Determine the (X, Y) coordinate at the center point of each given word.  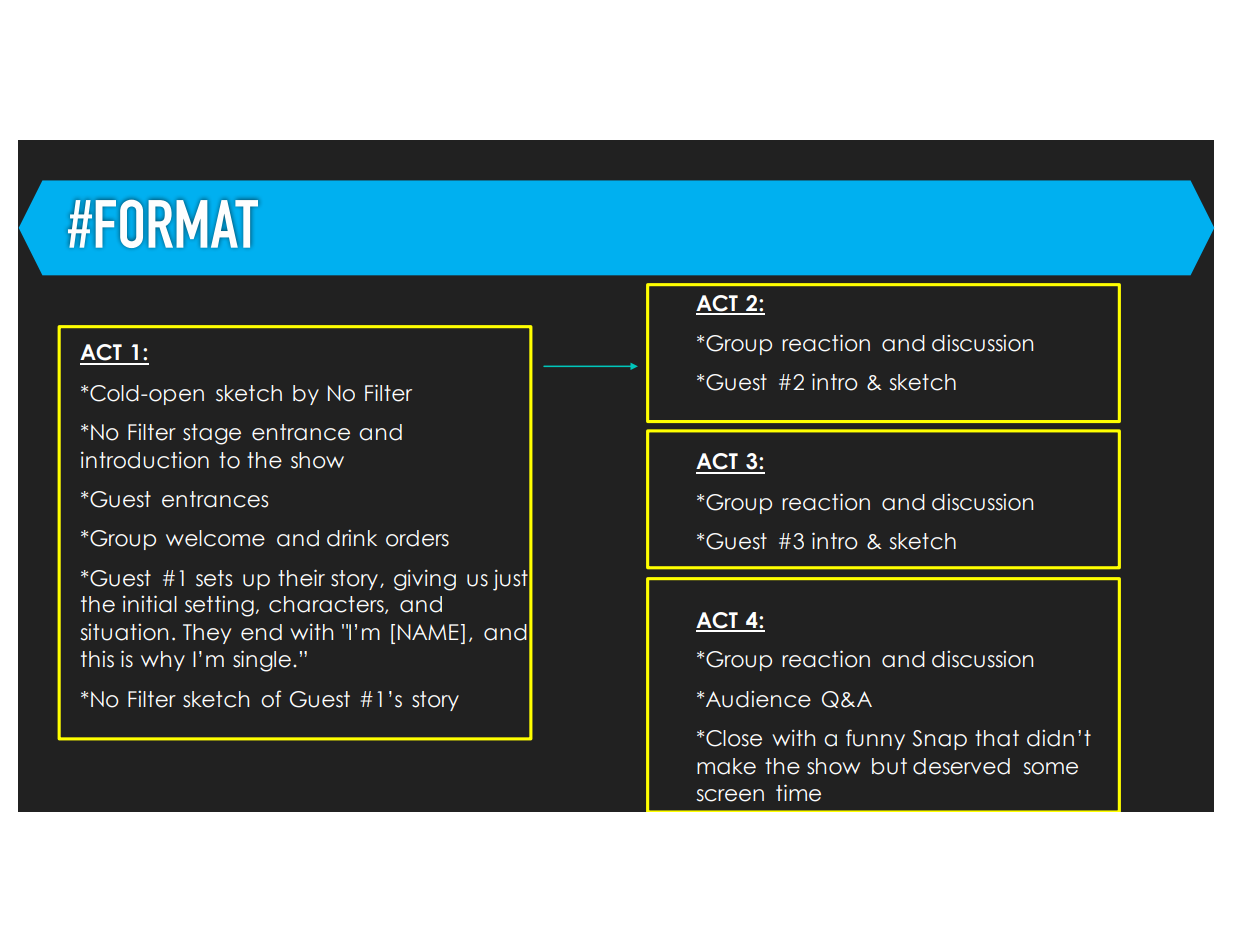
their (301, 578)
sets (214, 578)
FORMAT (177, 224)
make (726, 766)
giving (425, 580)
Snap (939, 740)
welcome (215, 538)
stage (212, 434)
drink (352, 538)
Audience (758, 699)
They (207, 634)
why (163, 661)
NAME (428, 632)
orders (417, 538)
